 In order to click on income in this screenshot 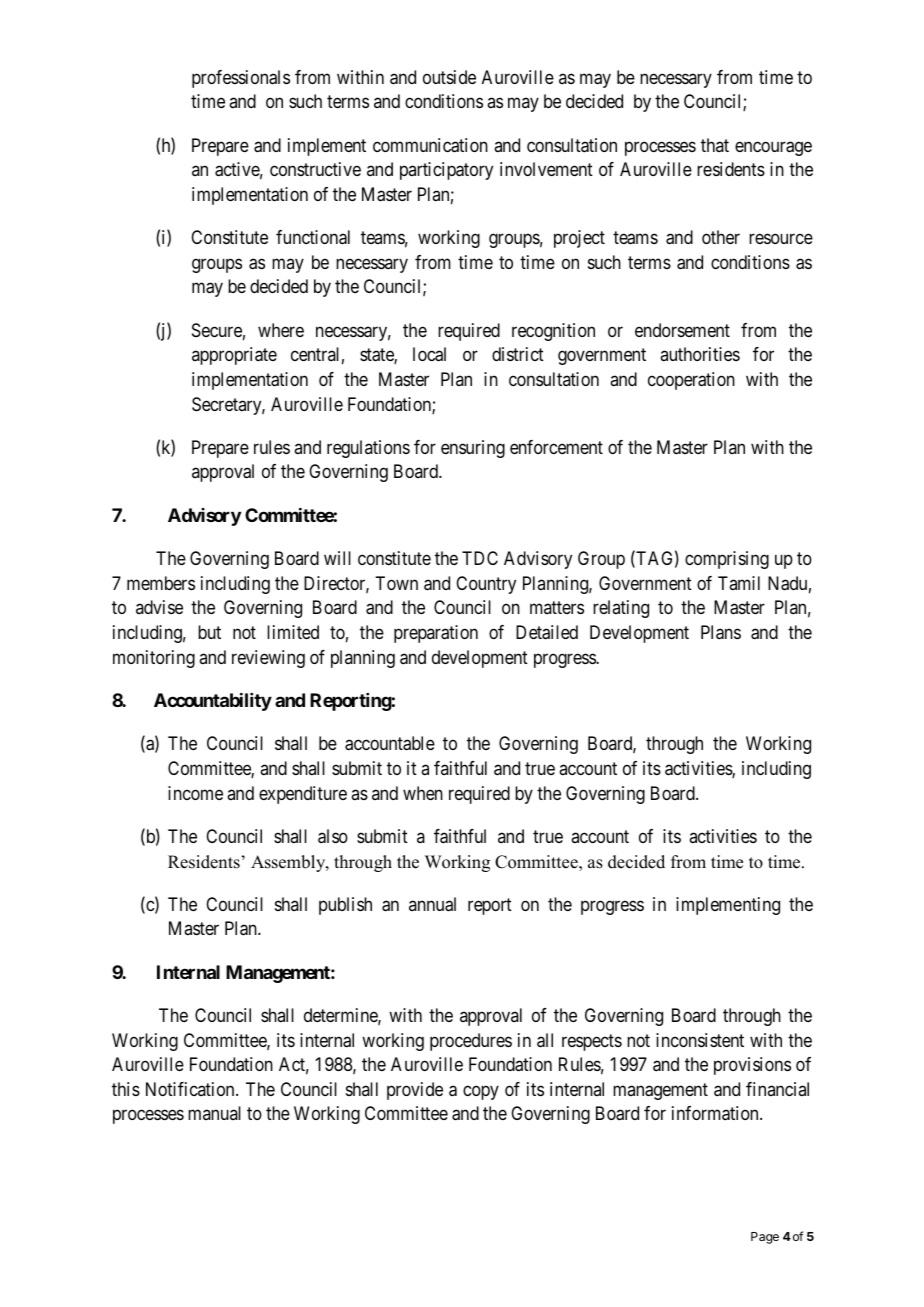, I will do `click(195, 793)`.
